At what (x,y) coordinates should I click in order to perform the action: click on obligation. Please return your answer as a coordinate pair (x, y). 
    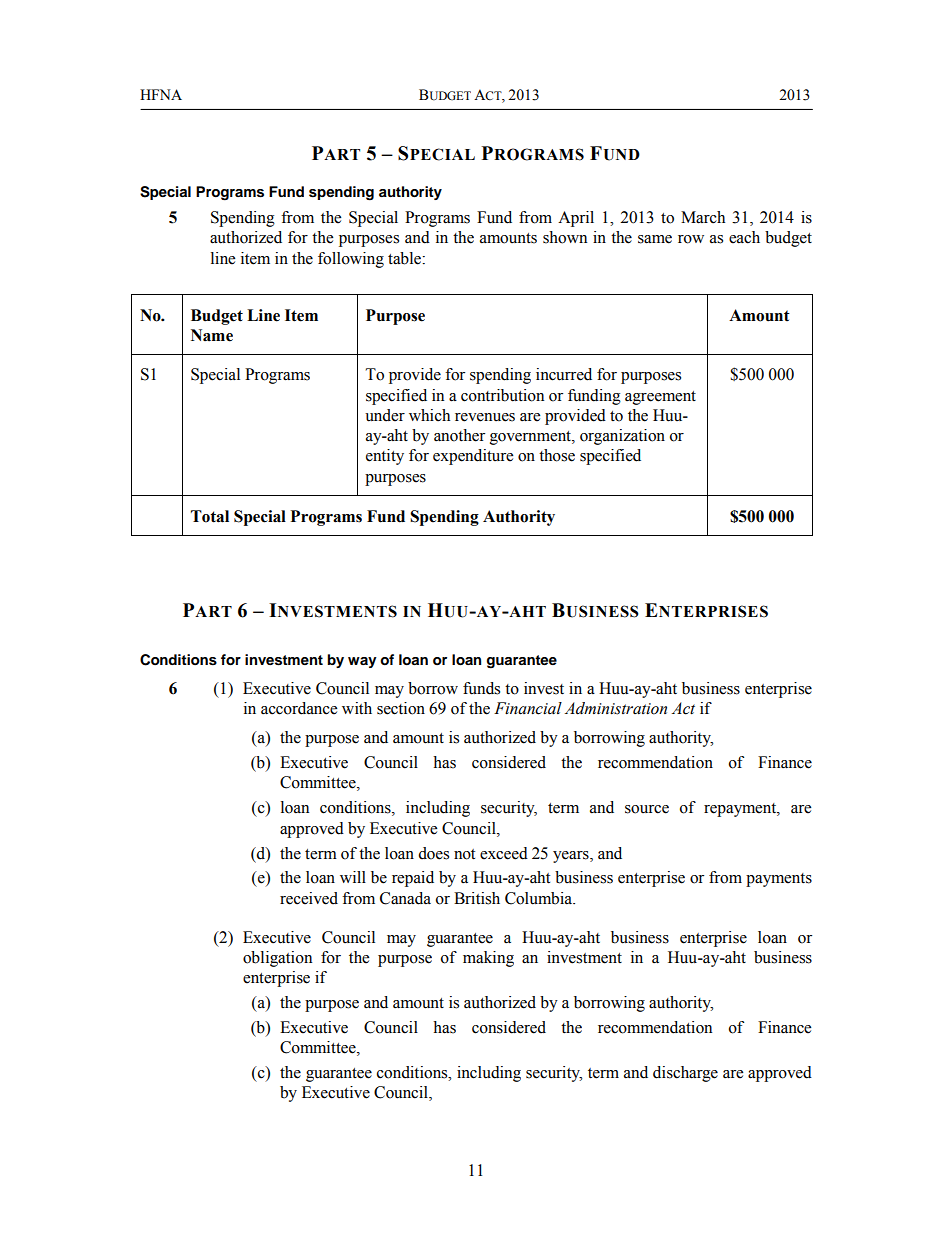
    Looking at the image, I should click on (277, 959).
